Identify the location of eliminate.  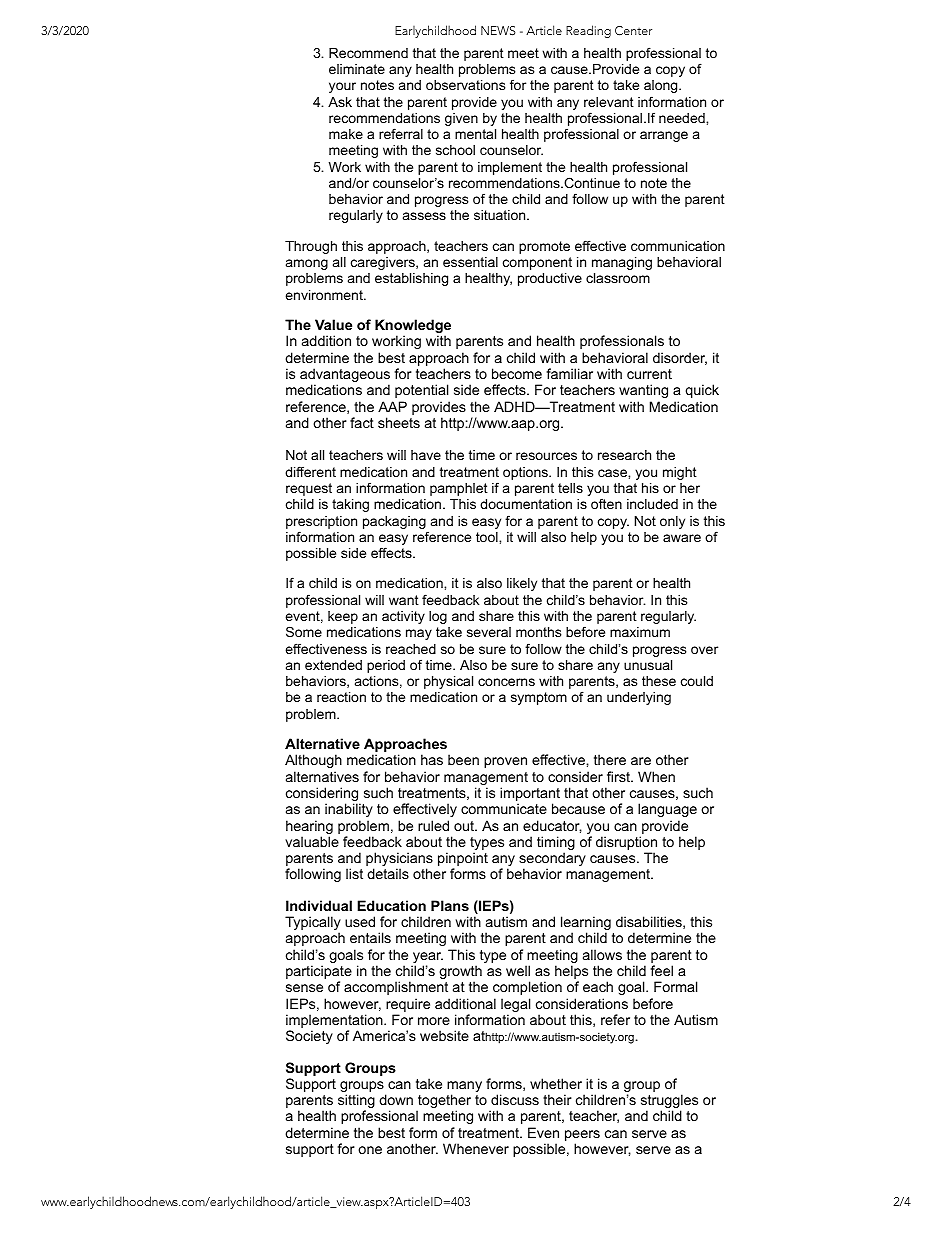
(357, 69).
